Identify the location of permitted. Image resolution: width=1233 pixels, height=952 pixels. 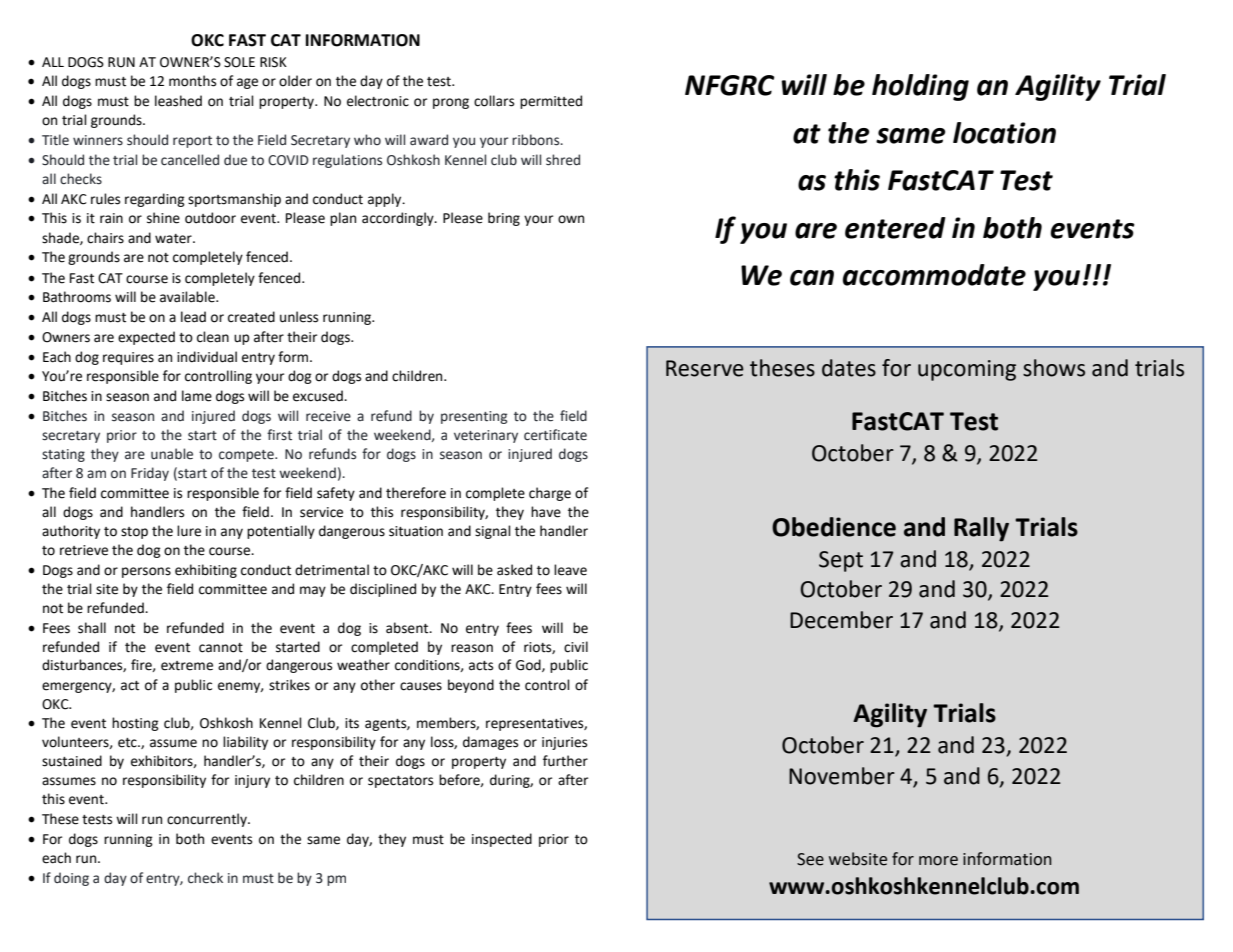
(551, 102).
